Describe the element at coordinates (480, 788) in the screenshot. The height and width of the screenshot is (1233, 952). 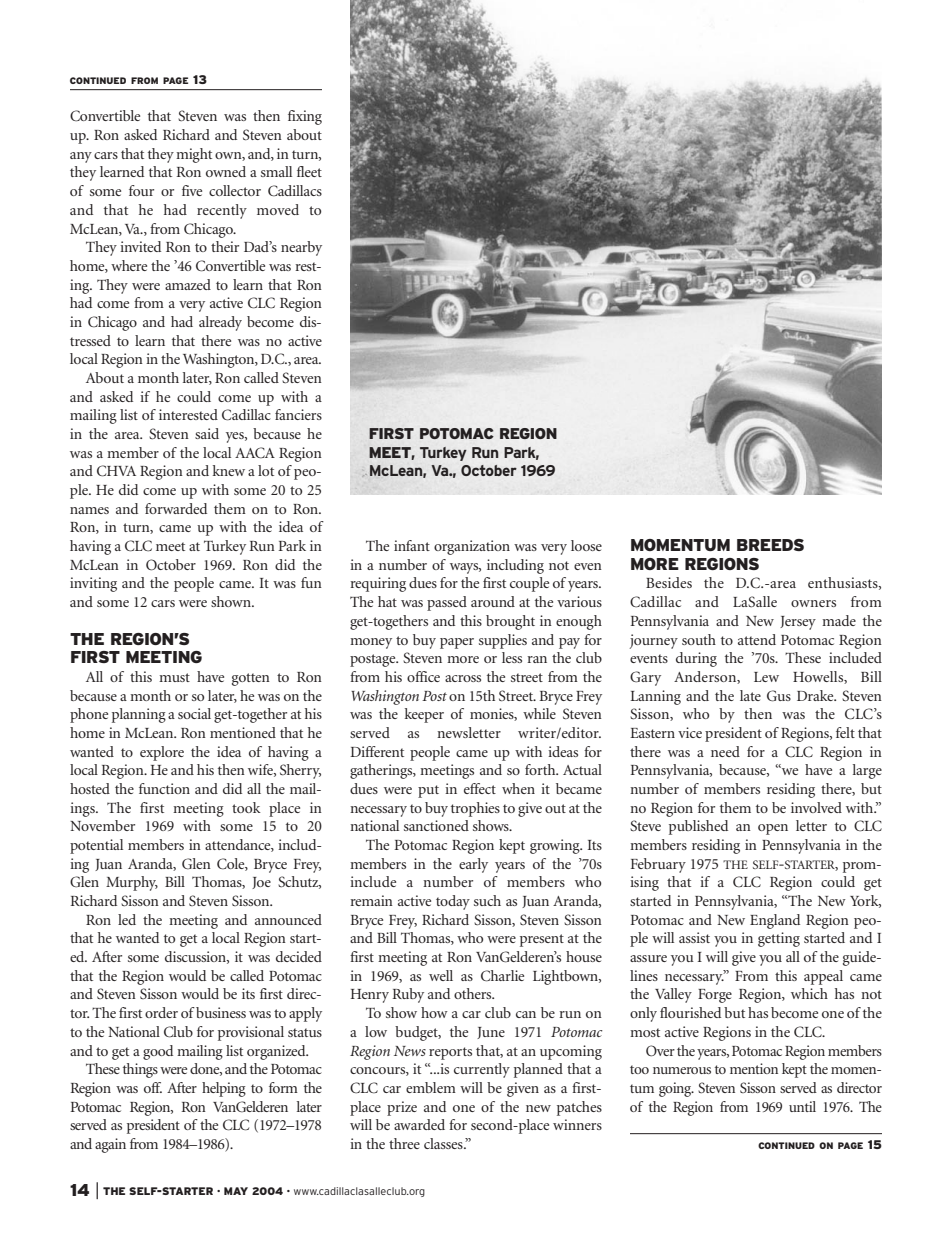
I see `effect` at that location.
